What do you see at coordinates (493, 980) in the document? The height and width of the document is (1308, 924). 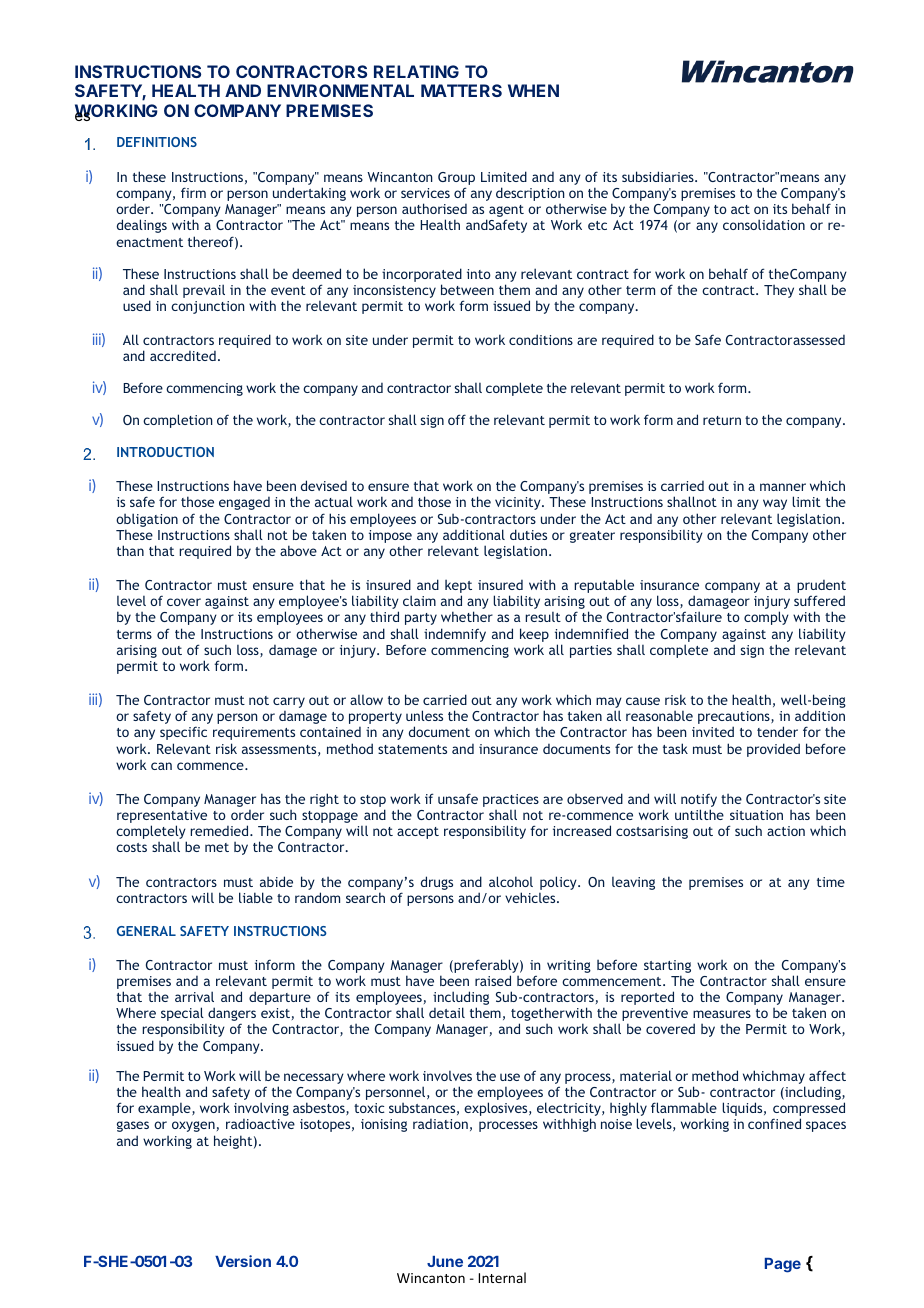 I see `raised` at bounding box center [493, 980].
